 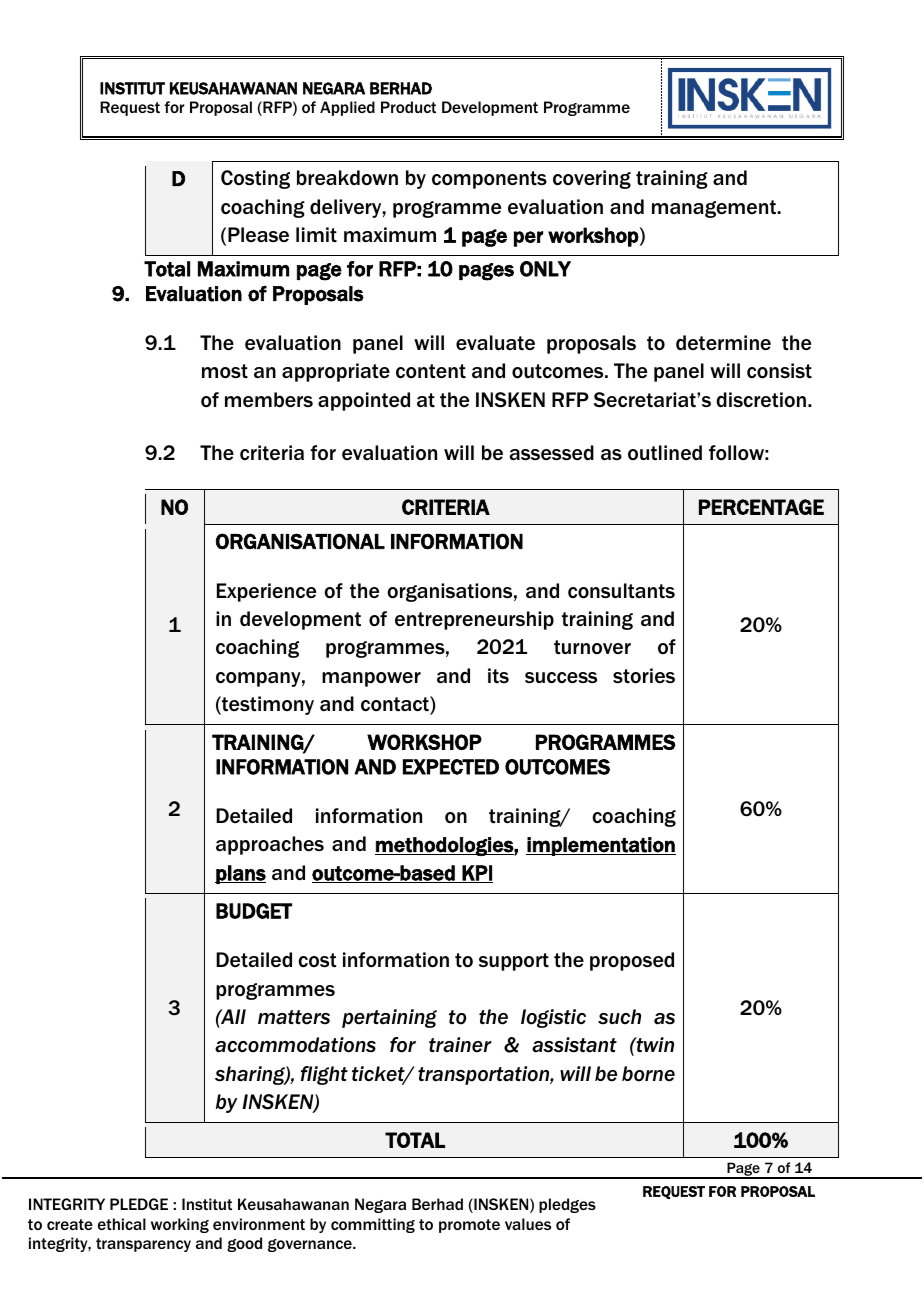 What do you see at coordinates (180, 1225) in the screenshot?
I see `working` at bounding box center [180, 1225].
